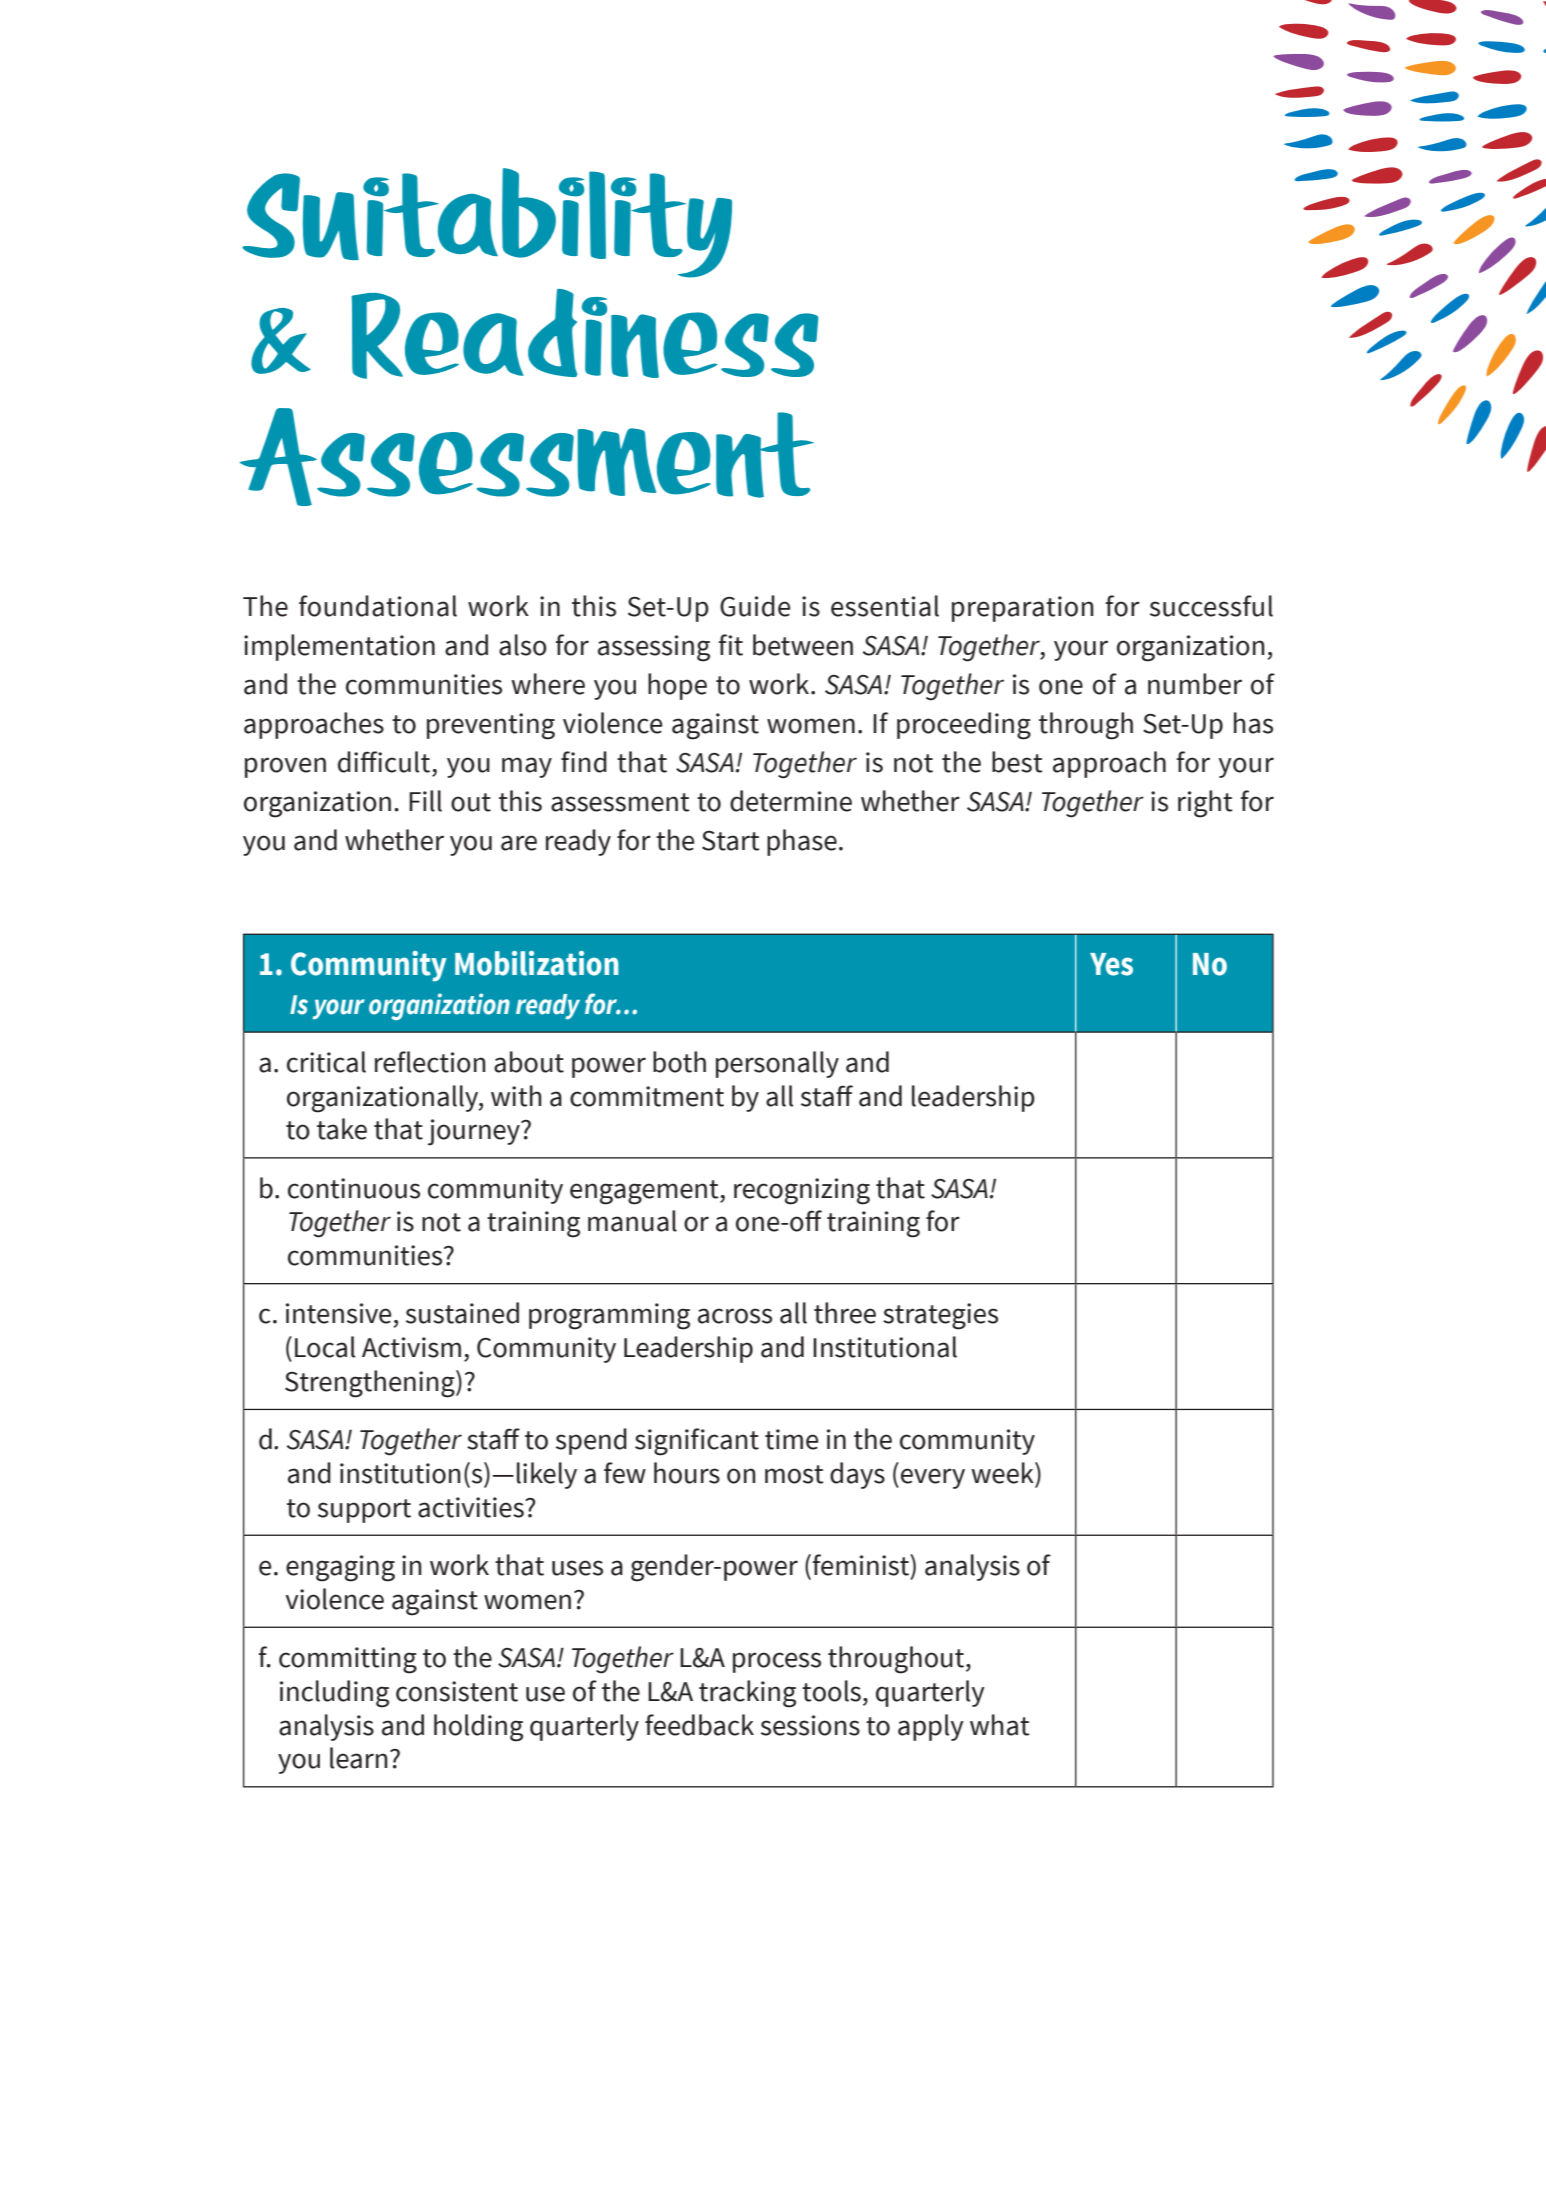  What do you see at coordinates (1023, 609) in the screenshot?
I see `preparation` at bounding box center [1023, 609].
